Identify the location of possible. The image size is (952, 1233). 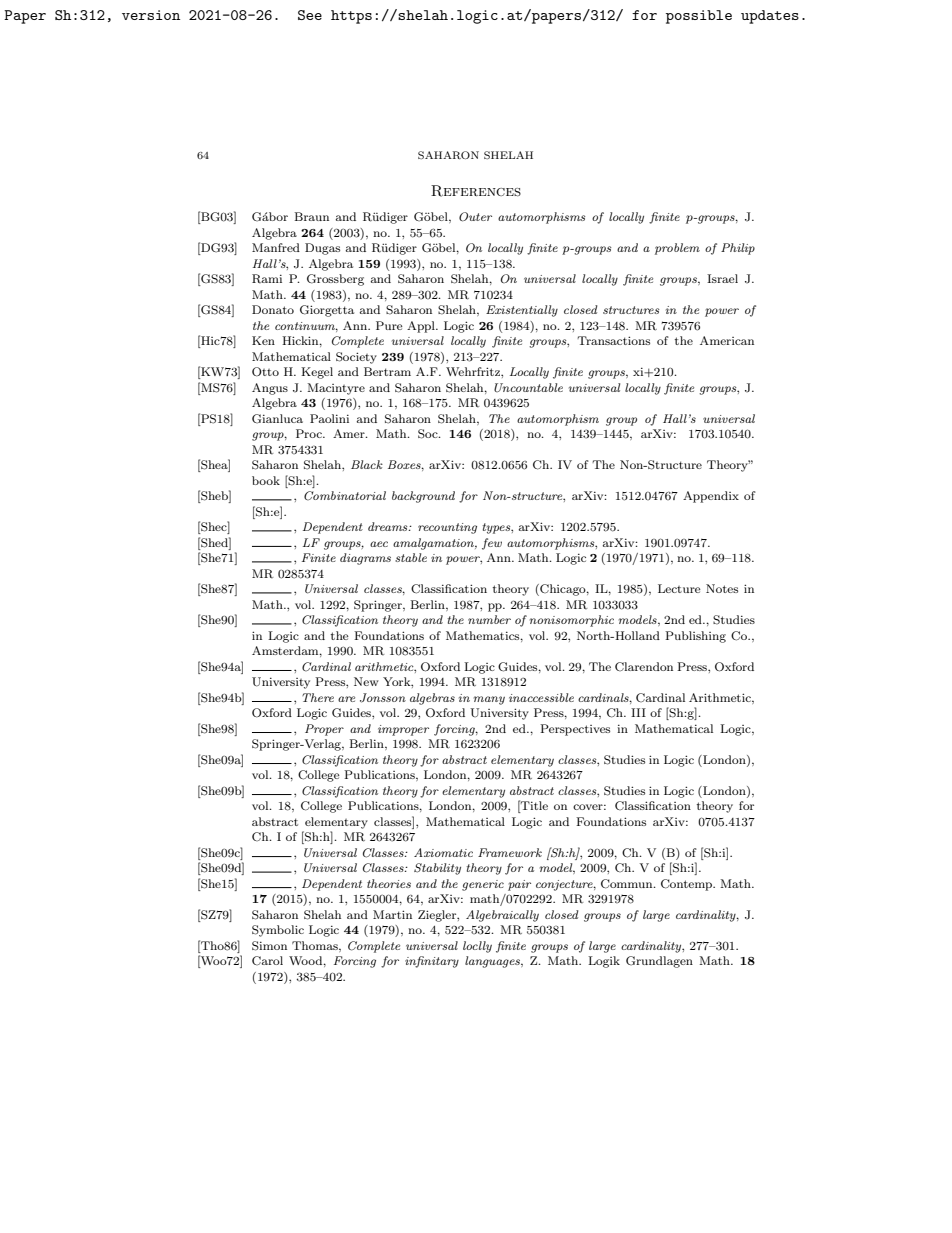
(699, 17).
